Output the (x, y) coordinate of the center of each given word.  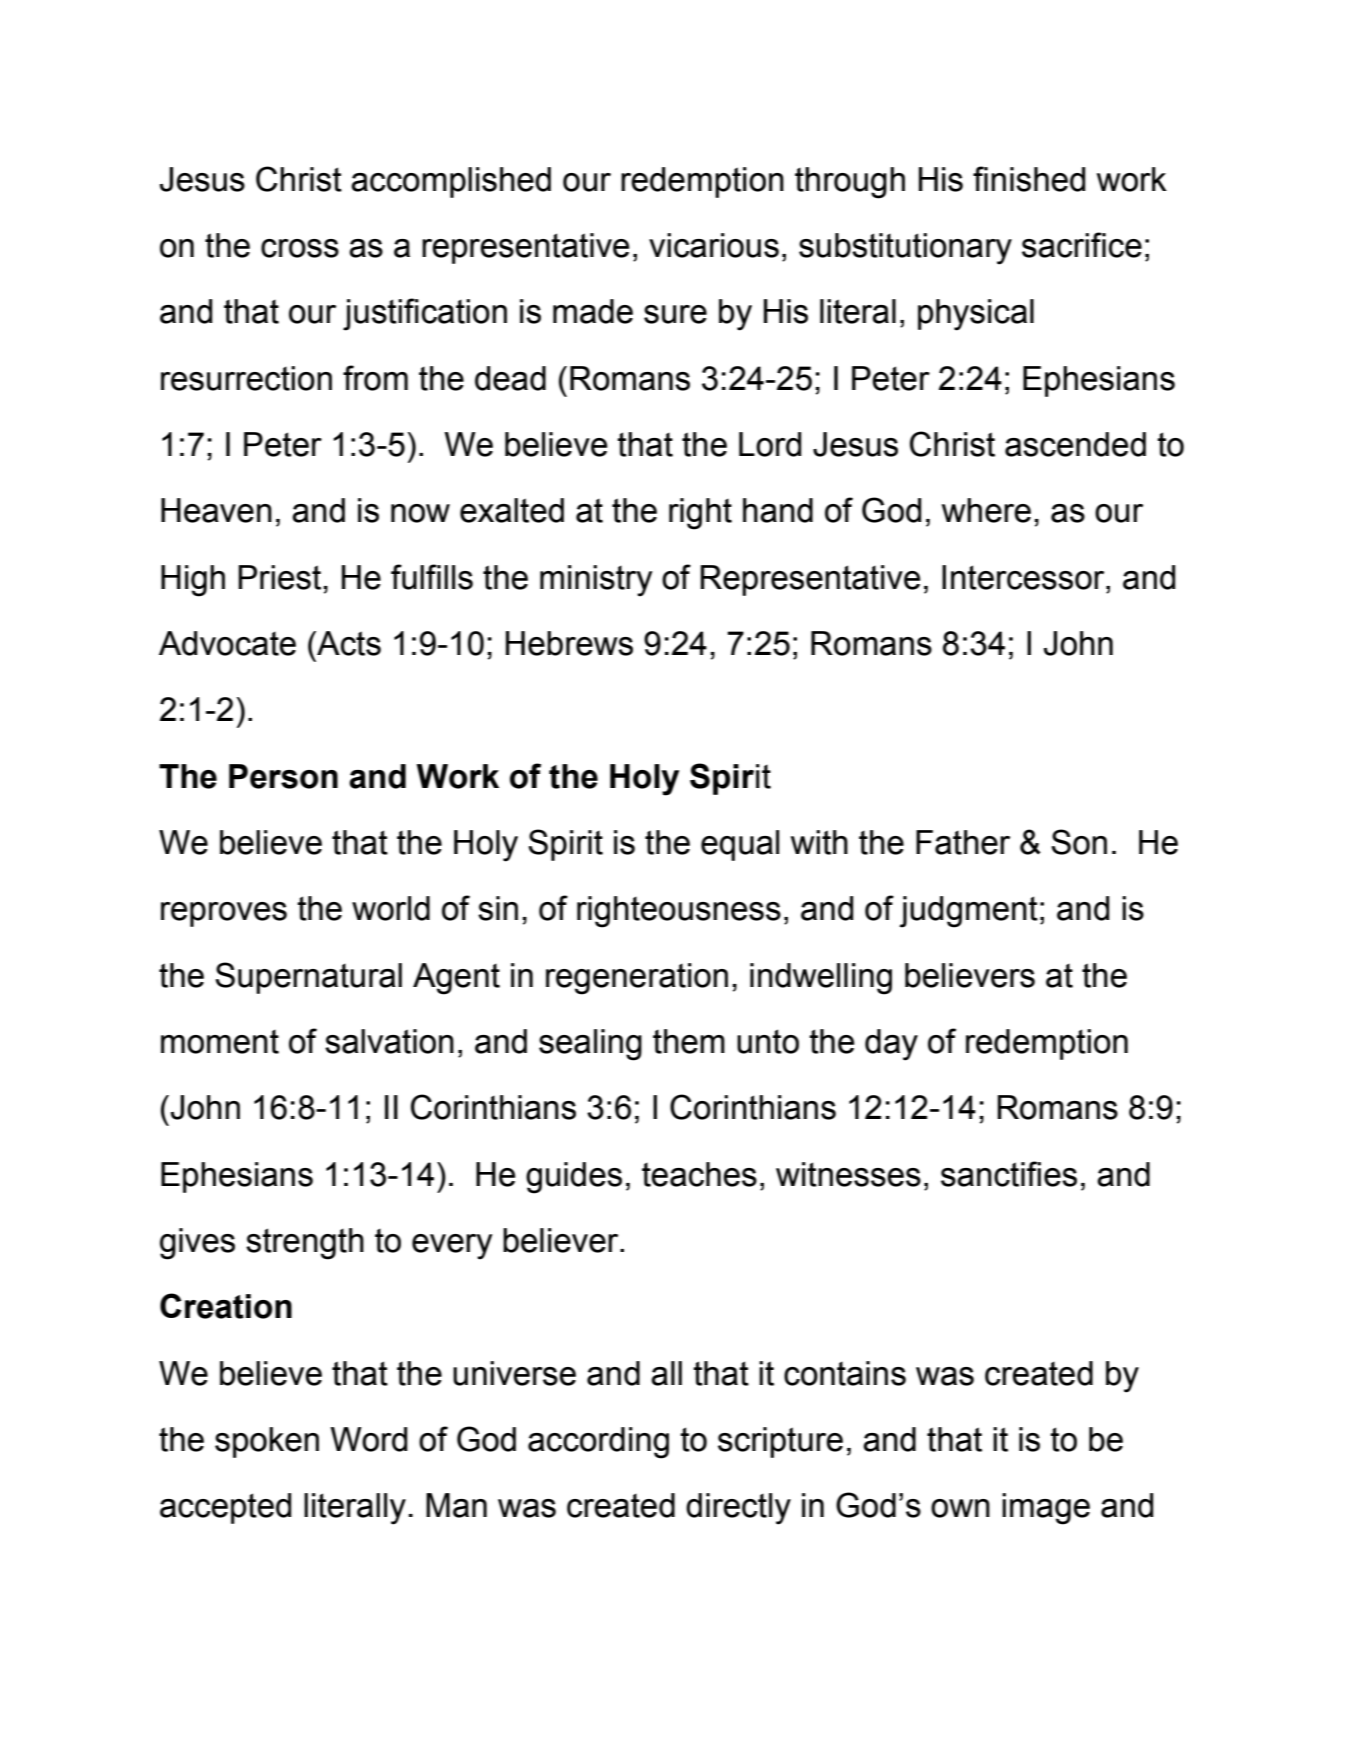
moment (220, 1041)
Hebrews (569, 643)
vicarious (714, 245)
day (891, 1045)
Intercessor (1024, 577)
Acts (348, 643)
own (960, 1508)
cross (300, 248)
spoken (267, 1442)
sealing (590, 1045)
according (598, 1443)
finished (1029, 179)
